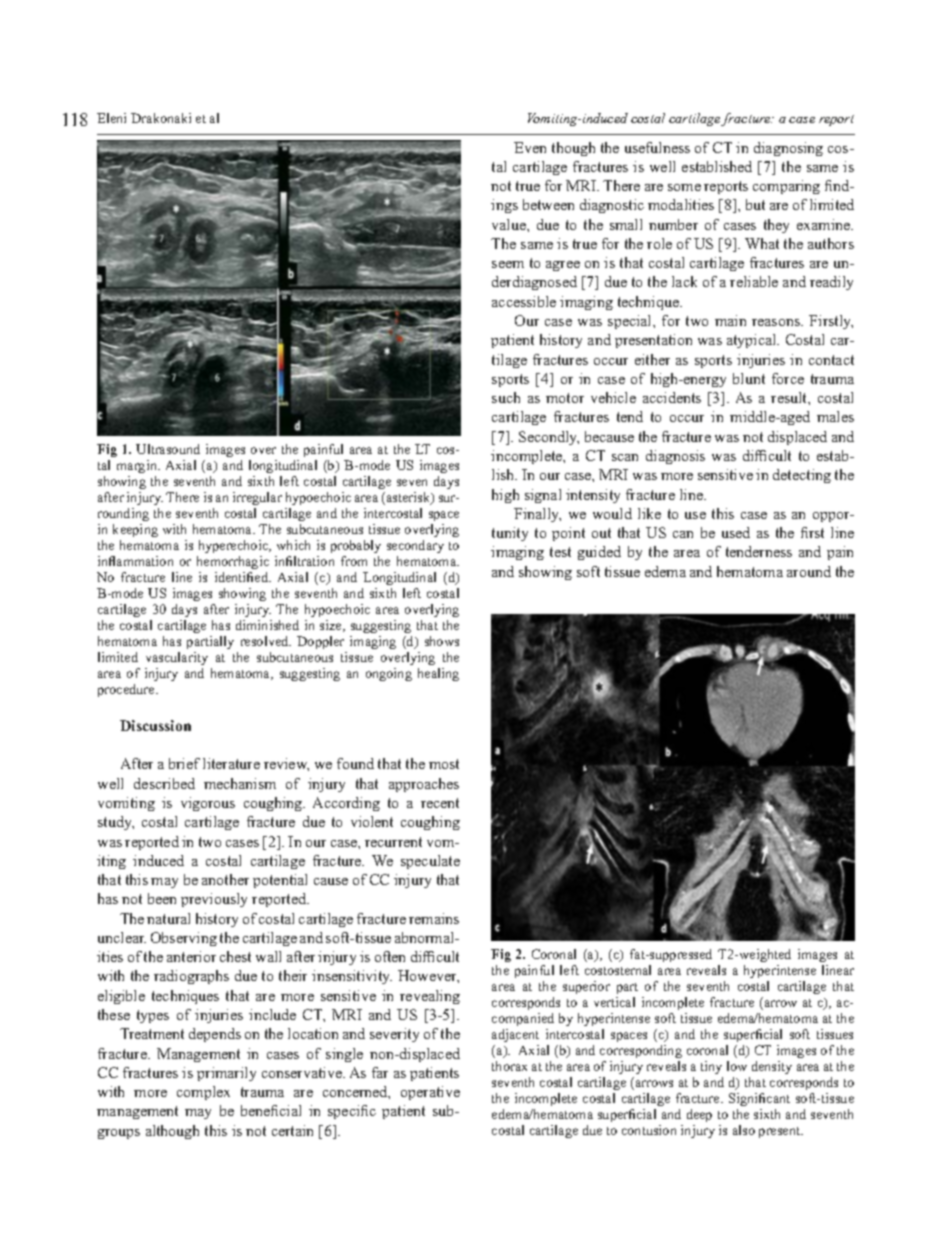  What do you see at coordinates (225, 879) in the screenshot?
I see `another` at bounding box center [225, 879].
